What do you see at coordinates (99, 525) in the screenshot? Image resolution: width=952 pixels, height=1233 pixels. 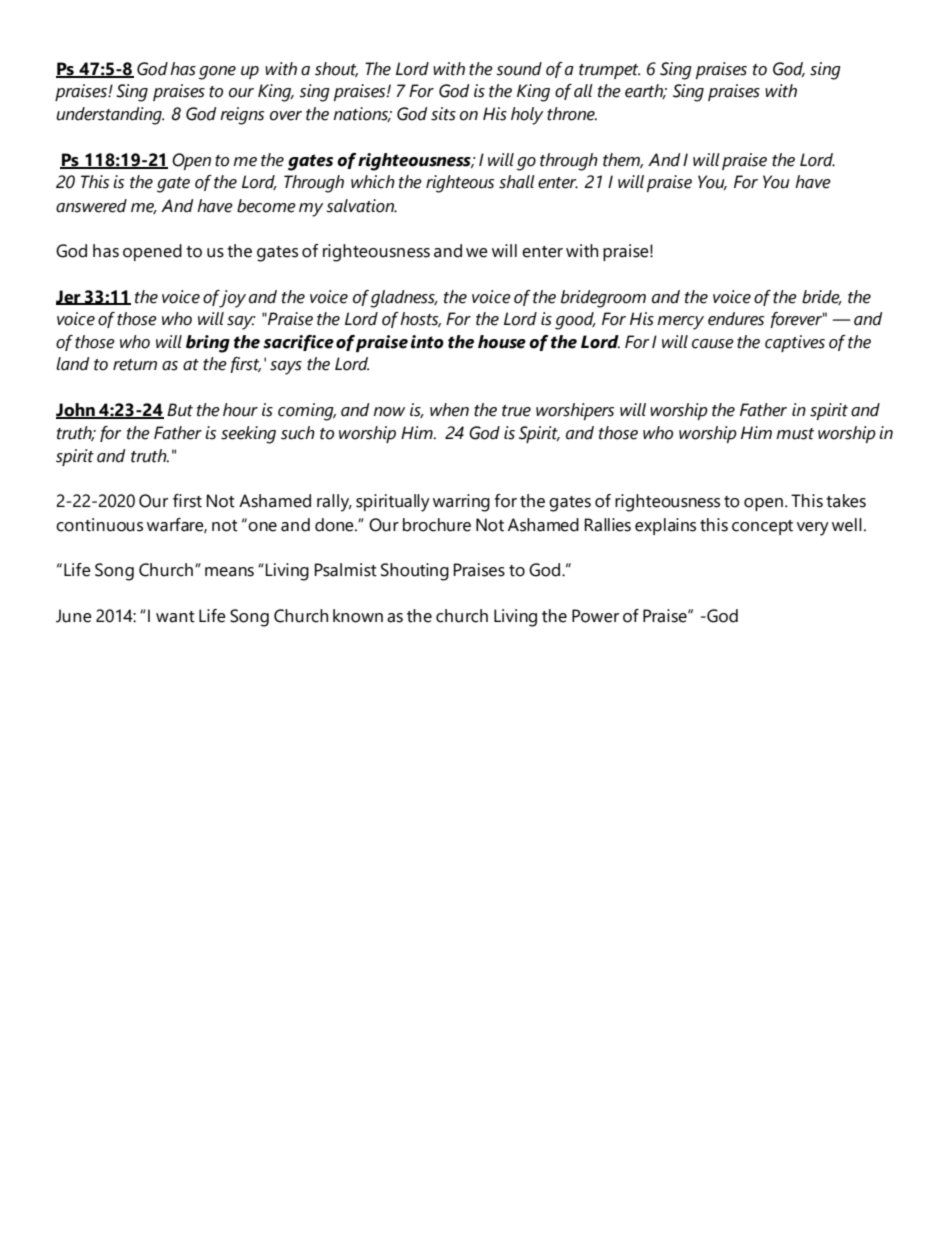 I see `continuous` at bounding box center [99, 525].
